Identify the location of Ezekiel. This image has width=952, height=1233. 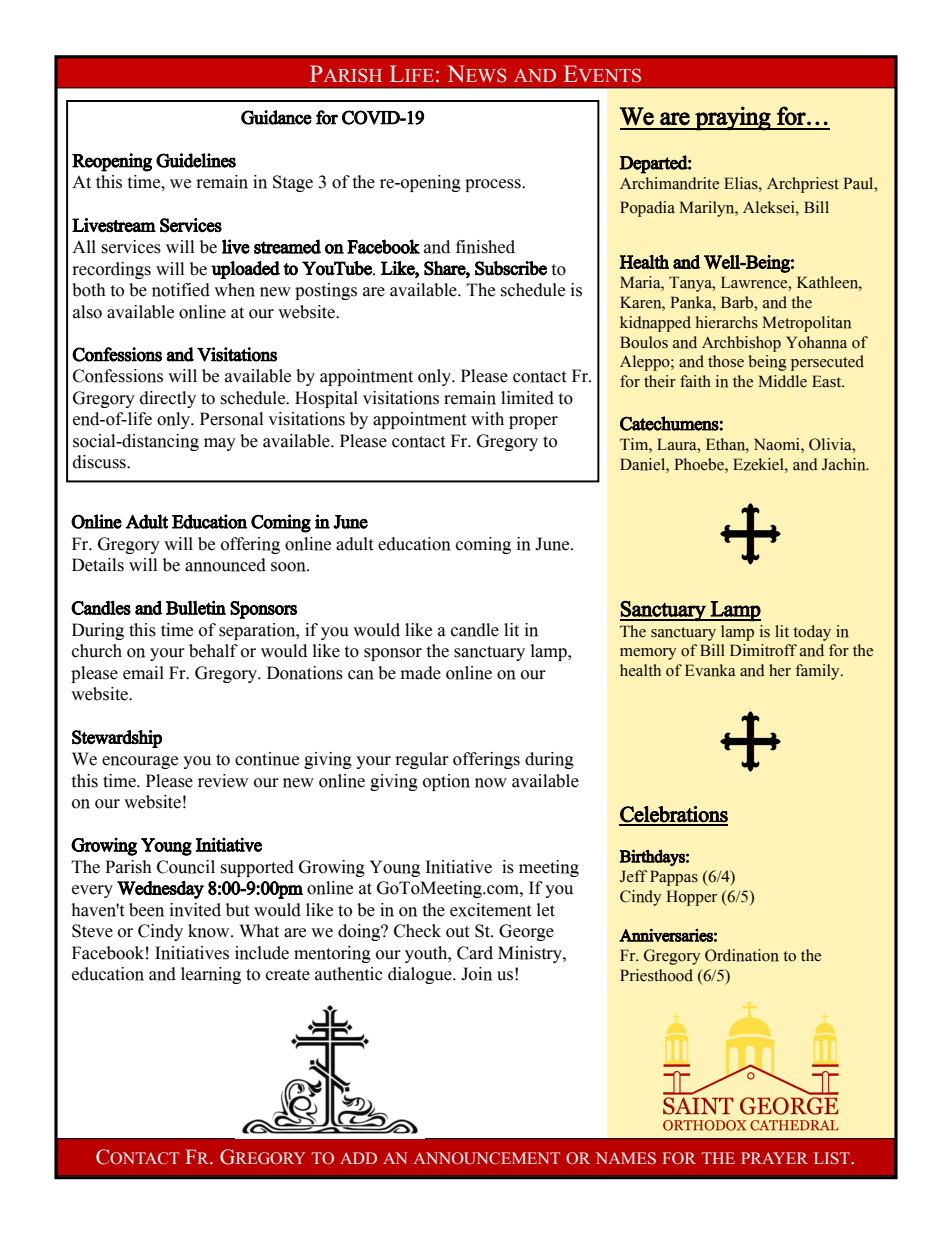
(759, 464).
